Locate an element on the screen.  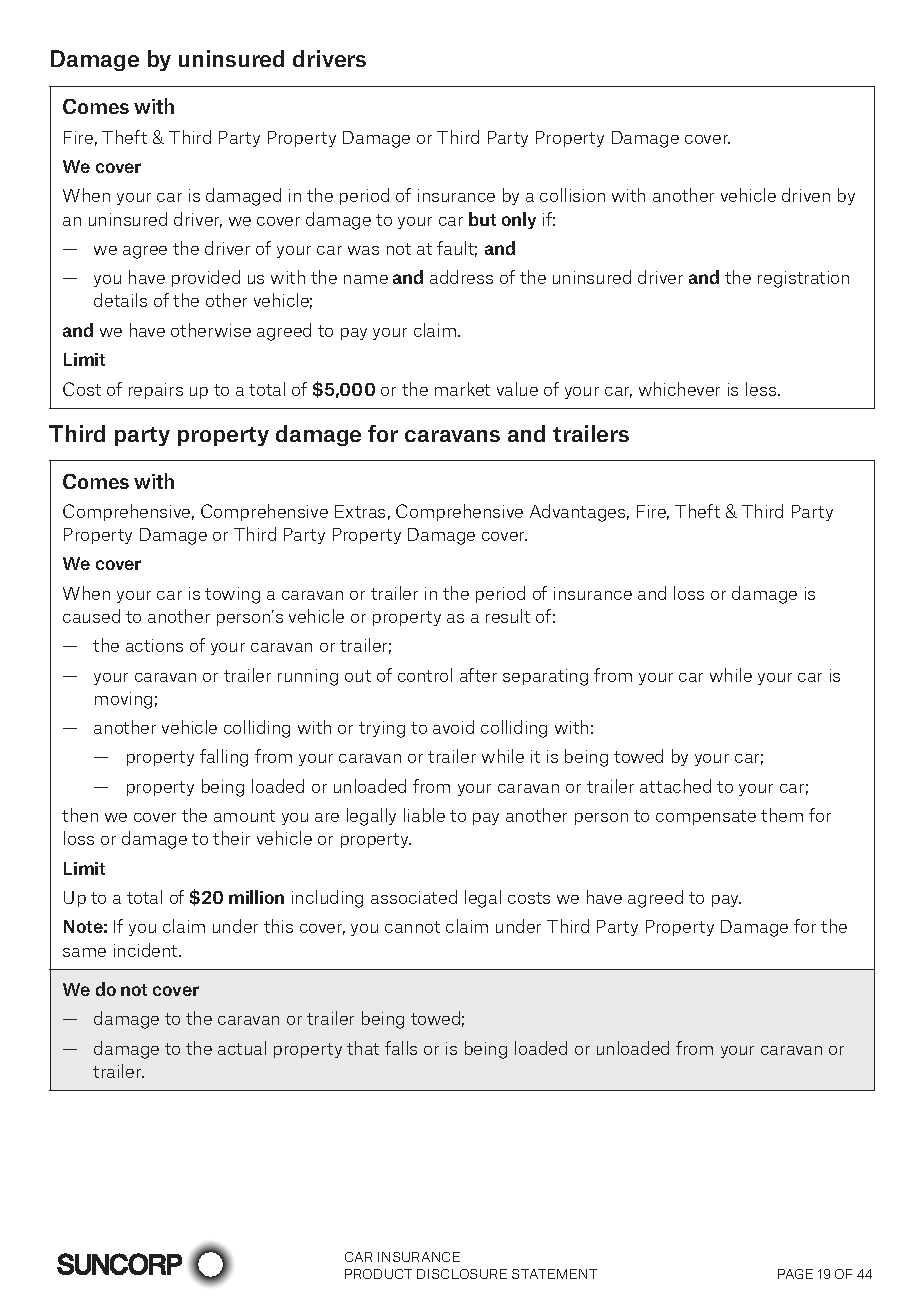
incident is located at coordinates (147, 950).
